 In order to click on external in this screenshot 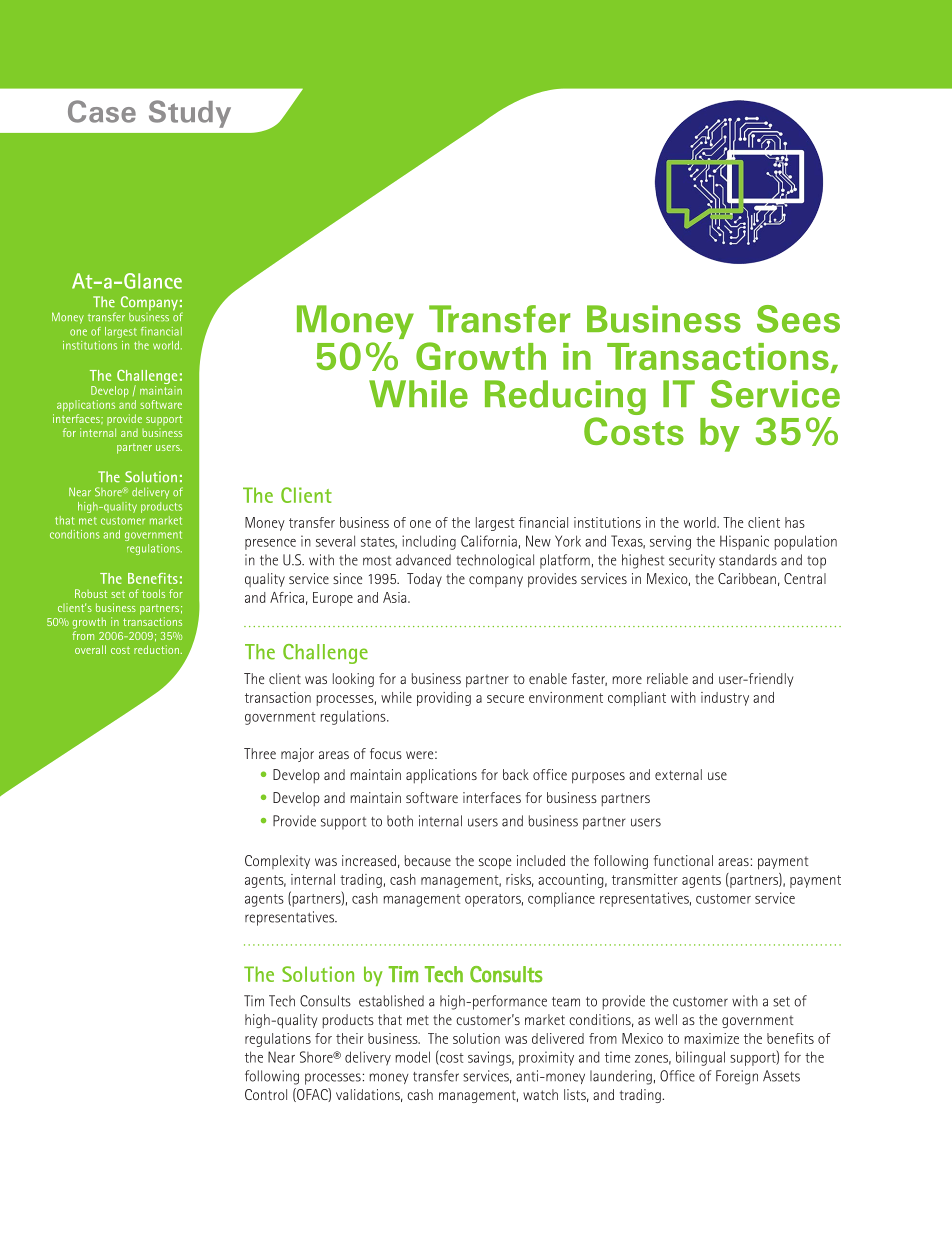, I will do `click(678, 774)`.
